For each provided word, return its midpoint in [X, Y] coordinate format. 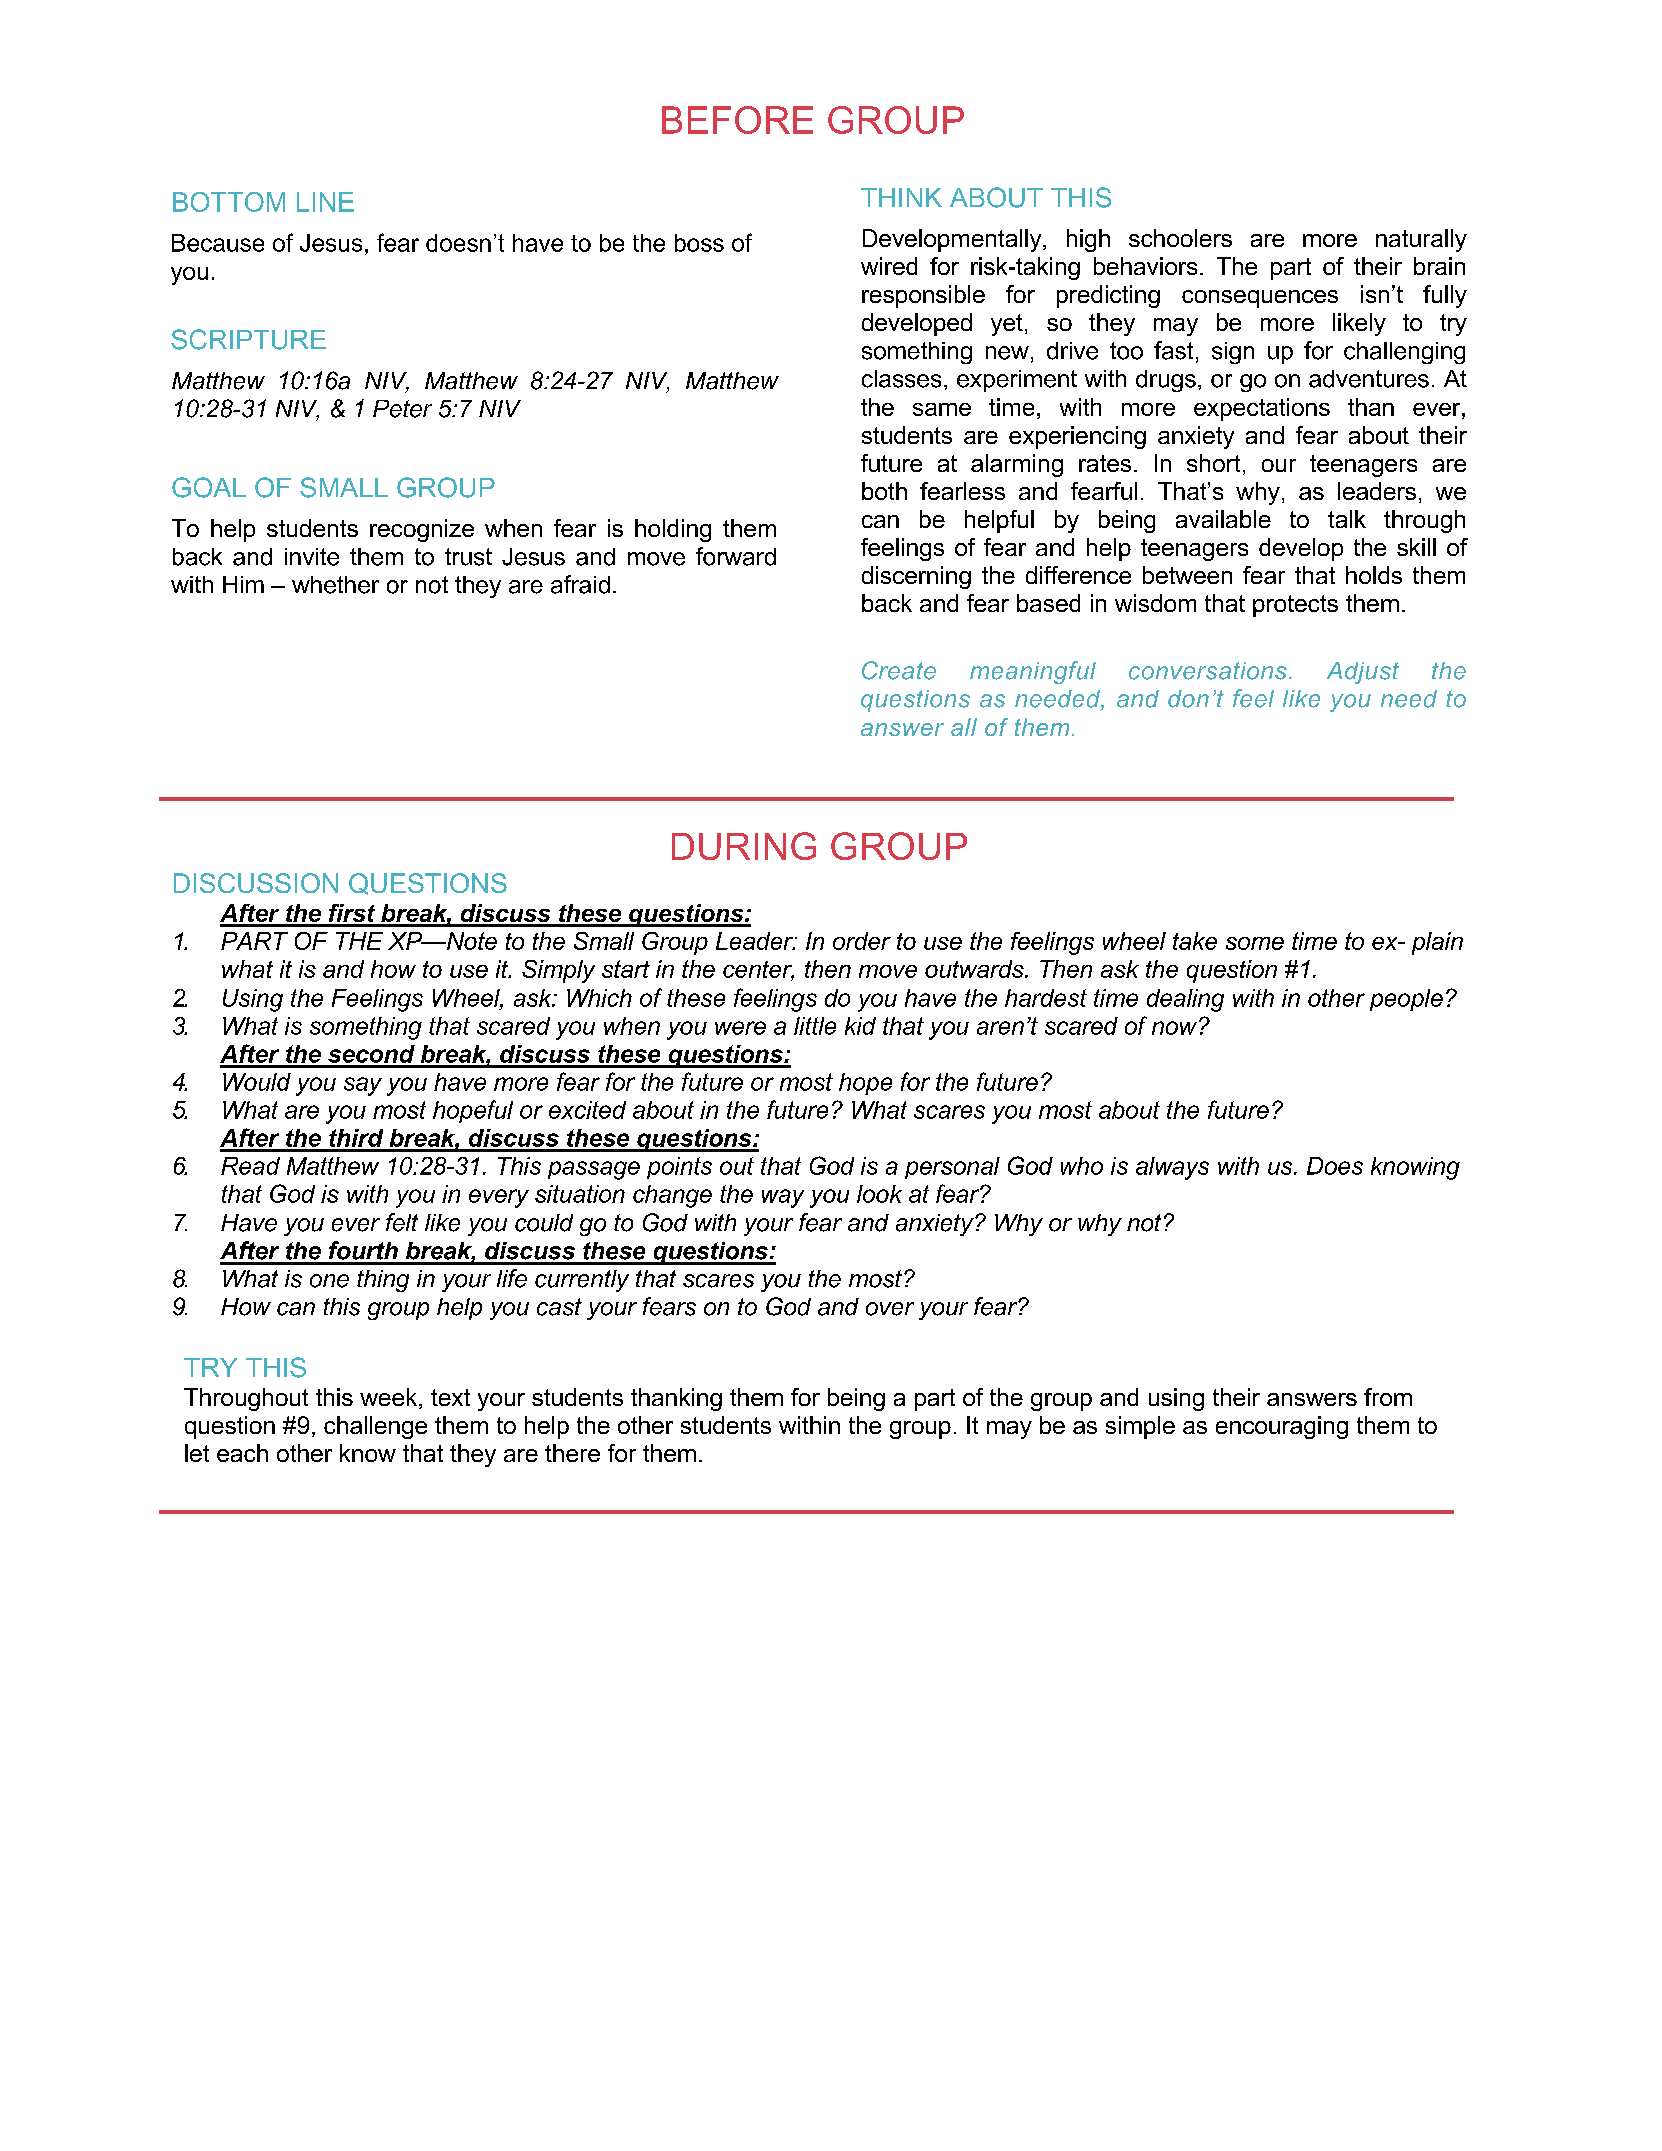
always [1172, 1168]
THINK [901, 197]
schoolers [1180, 238]
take [1195, 941]
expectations [1262, 409]
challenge [375, 1427]
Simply [558, 971]
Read [250, 1166]
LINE [325, 202]
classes [901, 379]
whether [335, 585]
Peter [402, 409]
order [862, 941]
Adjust [1363, 673]
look [879, 1194]
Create [899, 670]
